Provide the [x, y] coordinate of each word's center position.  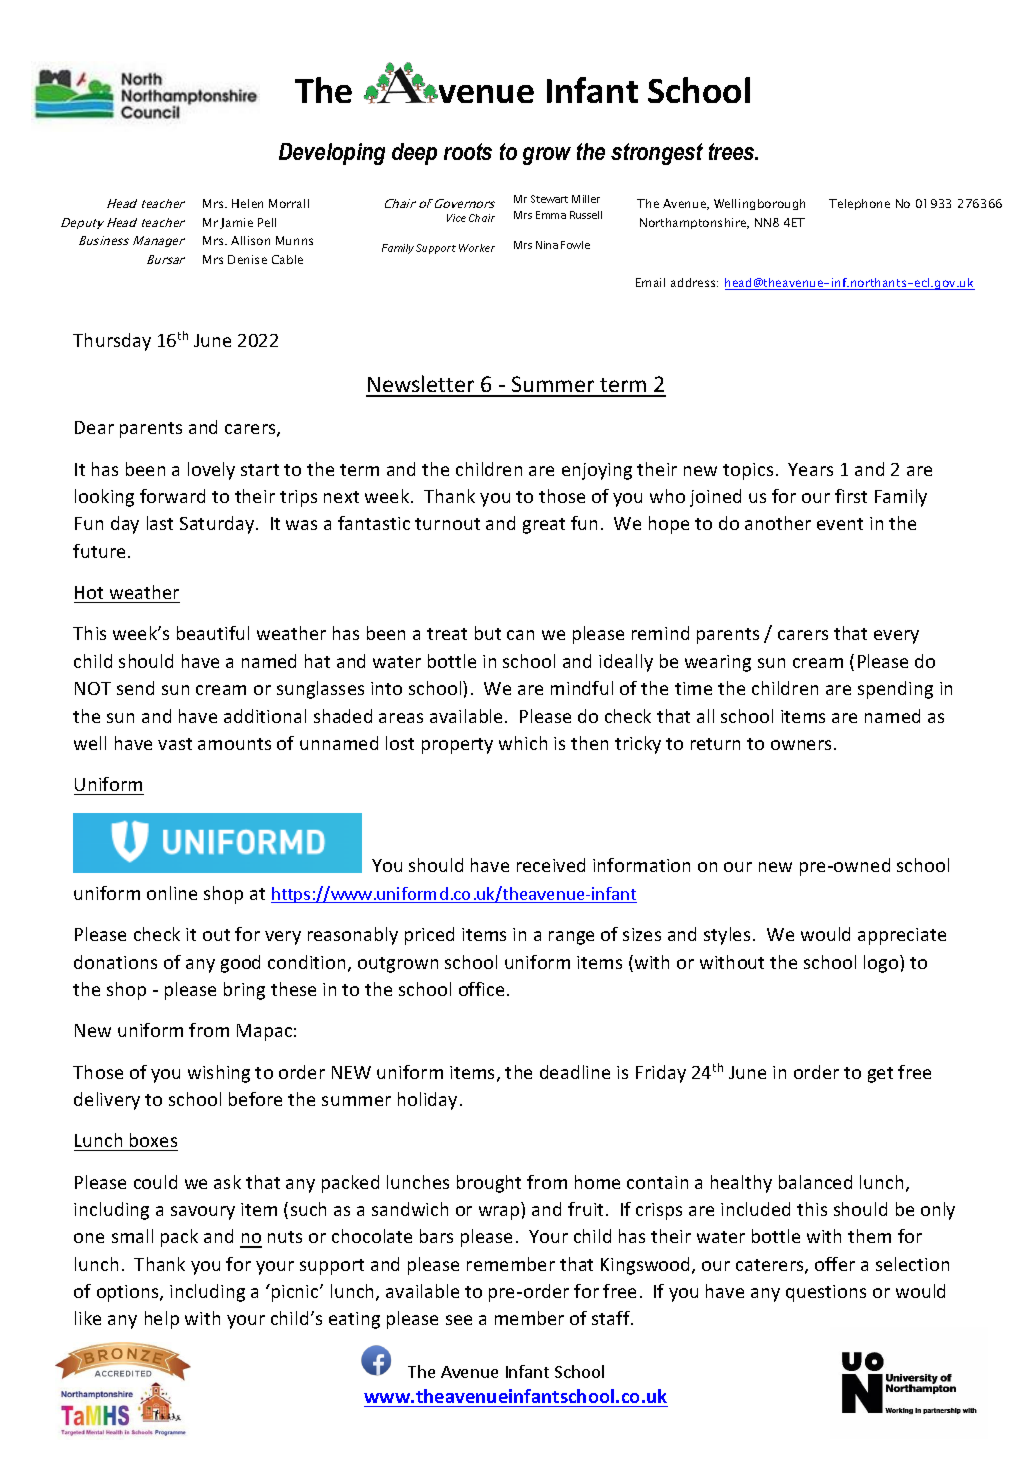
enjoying [597, 471]
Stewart [549, 199]
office [481, 989]
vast [175, 744]
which [523, 743]
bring [244, 991]
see [459, 1320]
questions [826, 1293]
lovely [211, 471]
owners [801, 745]
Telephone [859, 204]
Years [810, 469]
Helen [247, 203]
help [162, 1320]
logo [882, 964]
